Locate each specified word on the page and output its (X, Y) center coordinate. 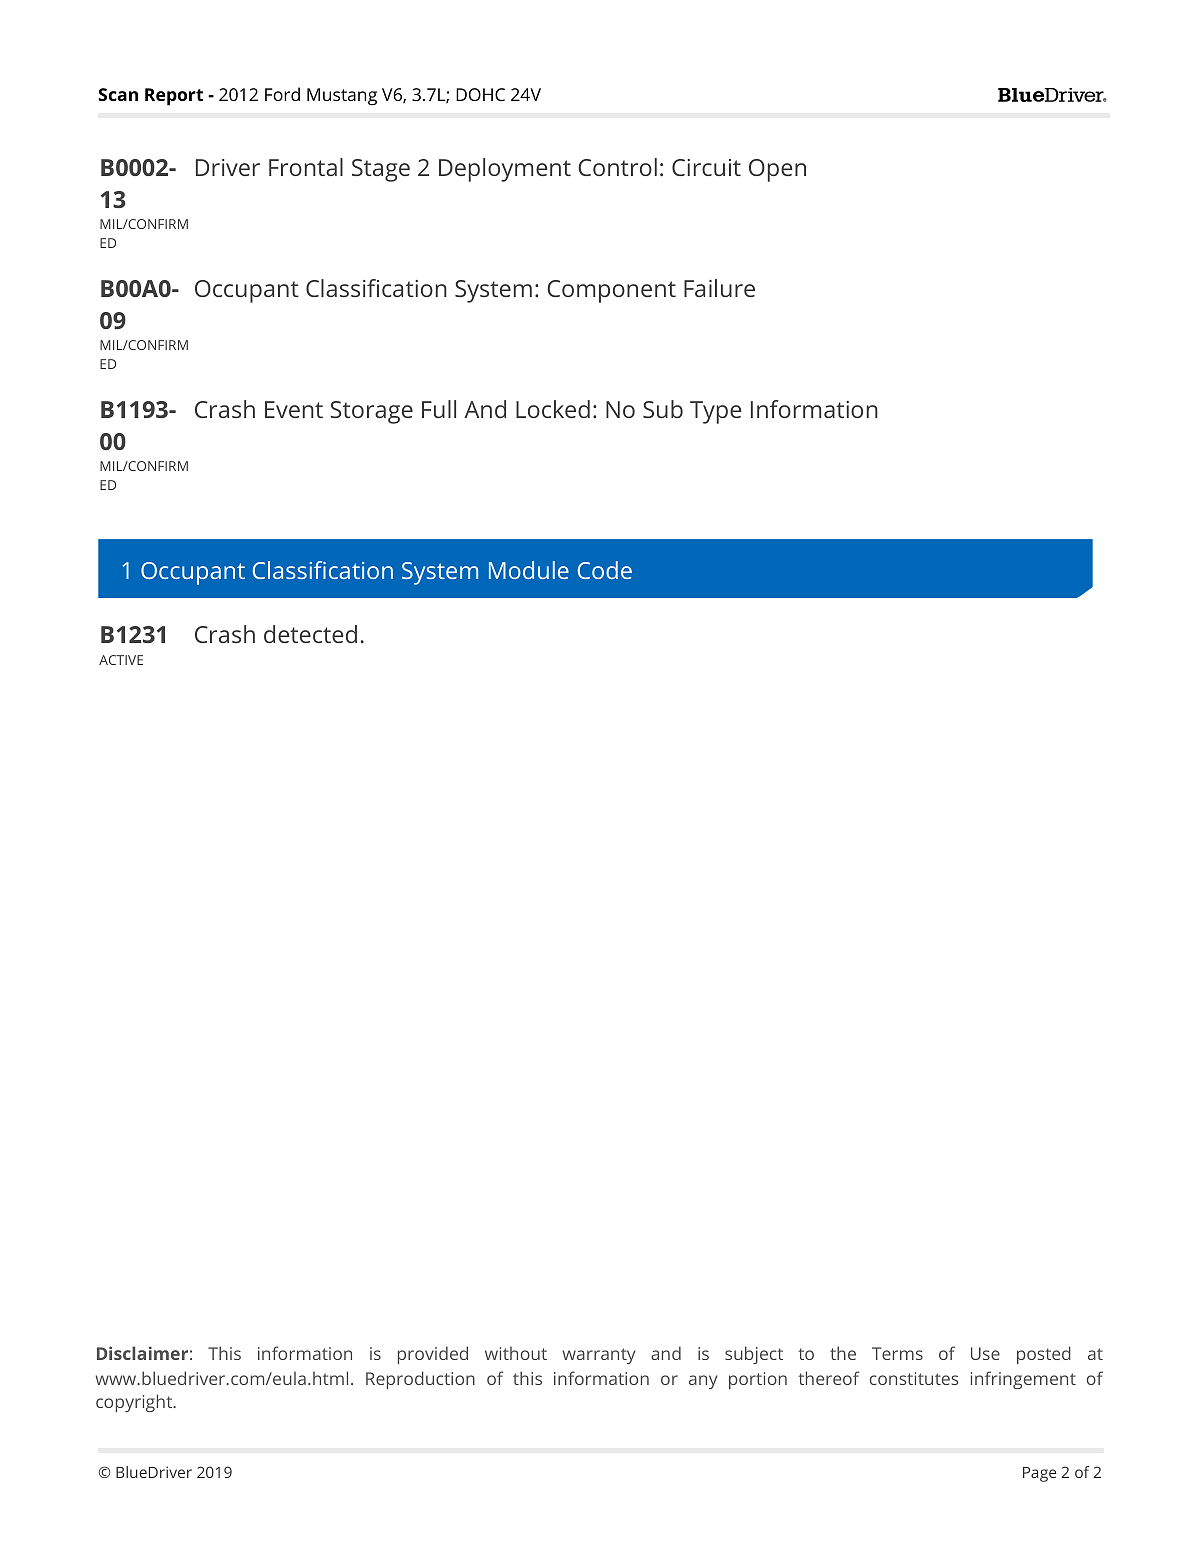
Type (715, 412)
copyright (135, 1403)
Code (605, 570)
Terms (897, 1353)
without (516, 1353)
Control (617, 167)
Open (777, 170)
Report (174, 97)
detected (310, 634)
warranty (598, 1356)
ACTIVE (121, 660)
